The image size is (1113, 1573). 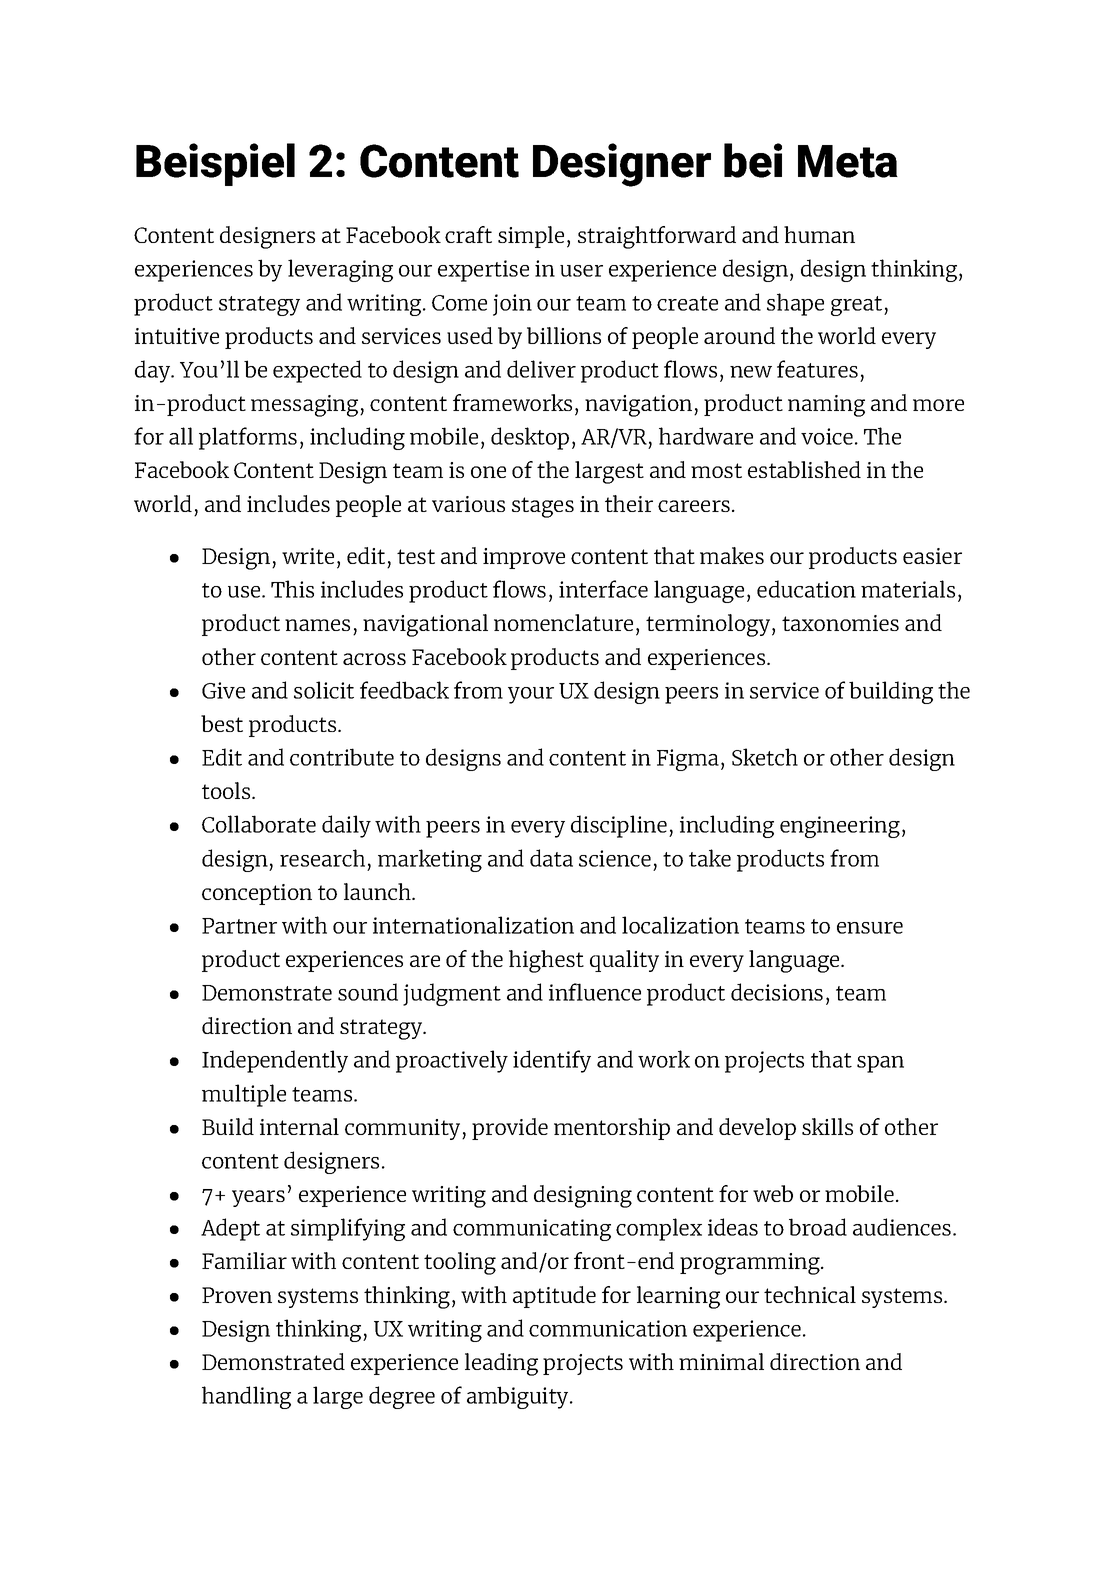 What do you see at coordinates (215, 164) in the image?
I see `Beispiel` at bounding box center [215, 164].
